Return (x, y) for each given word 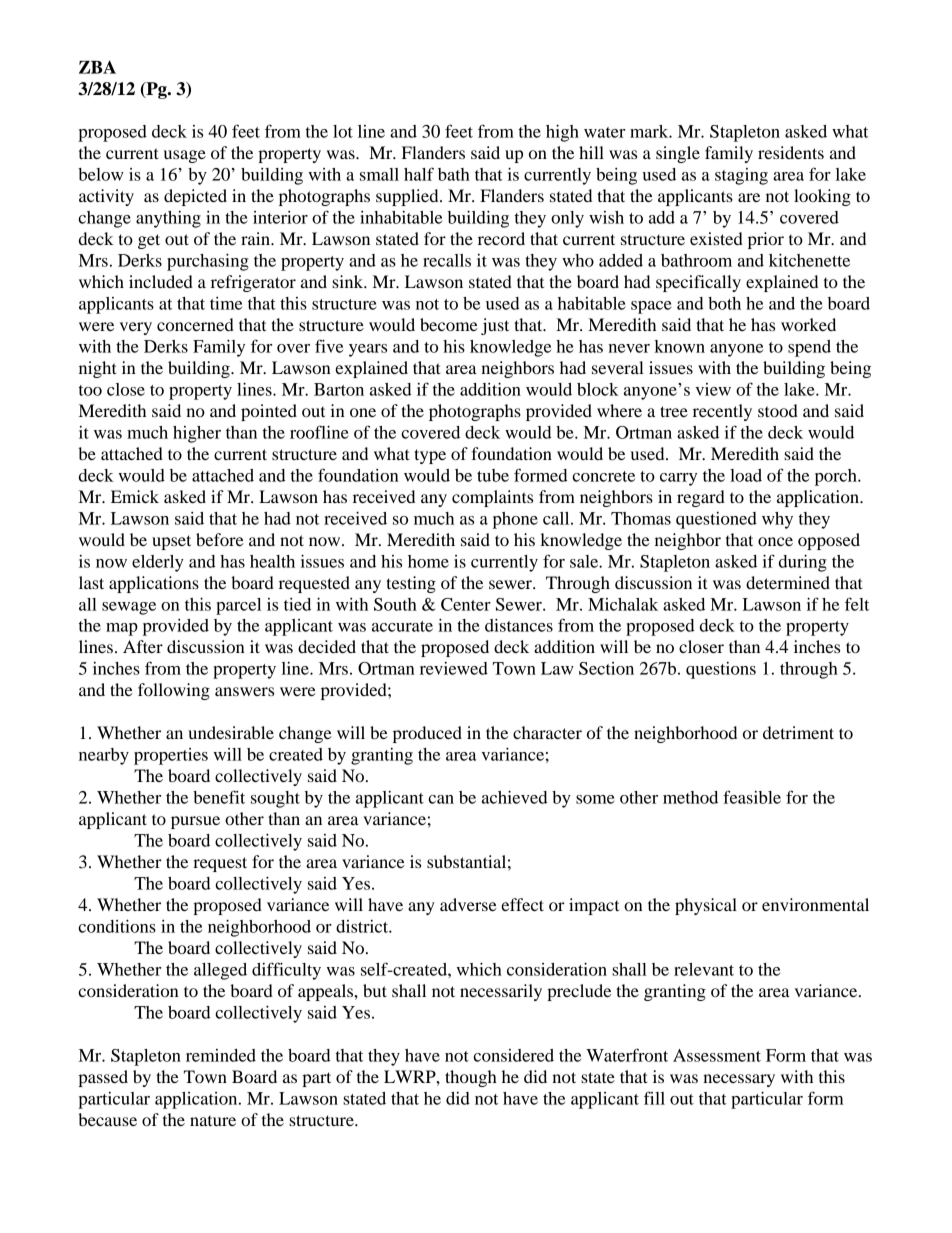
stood (778, 410)
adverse (468, 904)
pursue (195, 822)
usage (185, 156)
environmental (815, 904)
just (495, 326)
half (419, 174)
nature (213, 1121)
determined (788, 582)
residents (791, 152)
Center (466, 604)
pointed (269, 412)
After (143, 646)
